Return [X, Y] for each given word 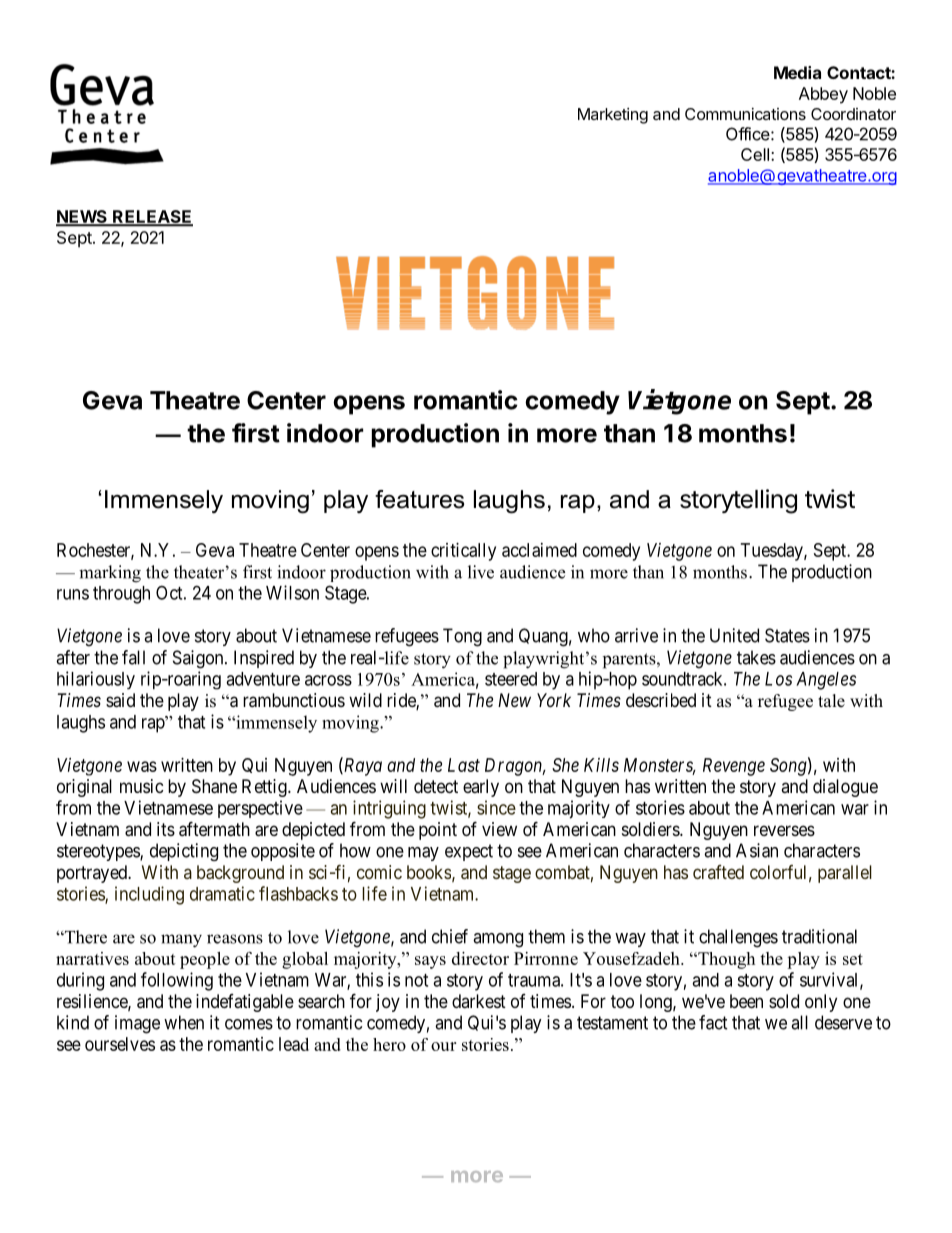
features [419, 499]
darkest [479, 1001]
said [120, 700]
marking [110, 574]
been [746, 1001]
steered [511, 679]
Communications [745, 114]
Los [778, 679]
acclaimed [539, 550]
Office [748, 134]
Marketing [613, 116]
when [184, 1022]
